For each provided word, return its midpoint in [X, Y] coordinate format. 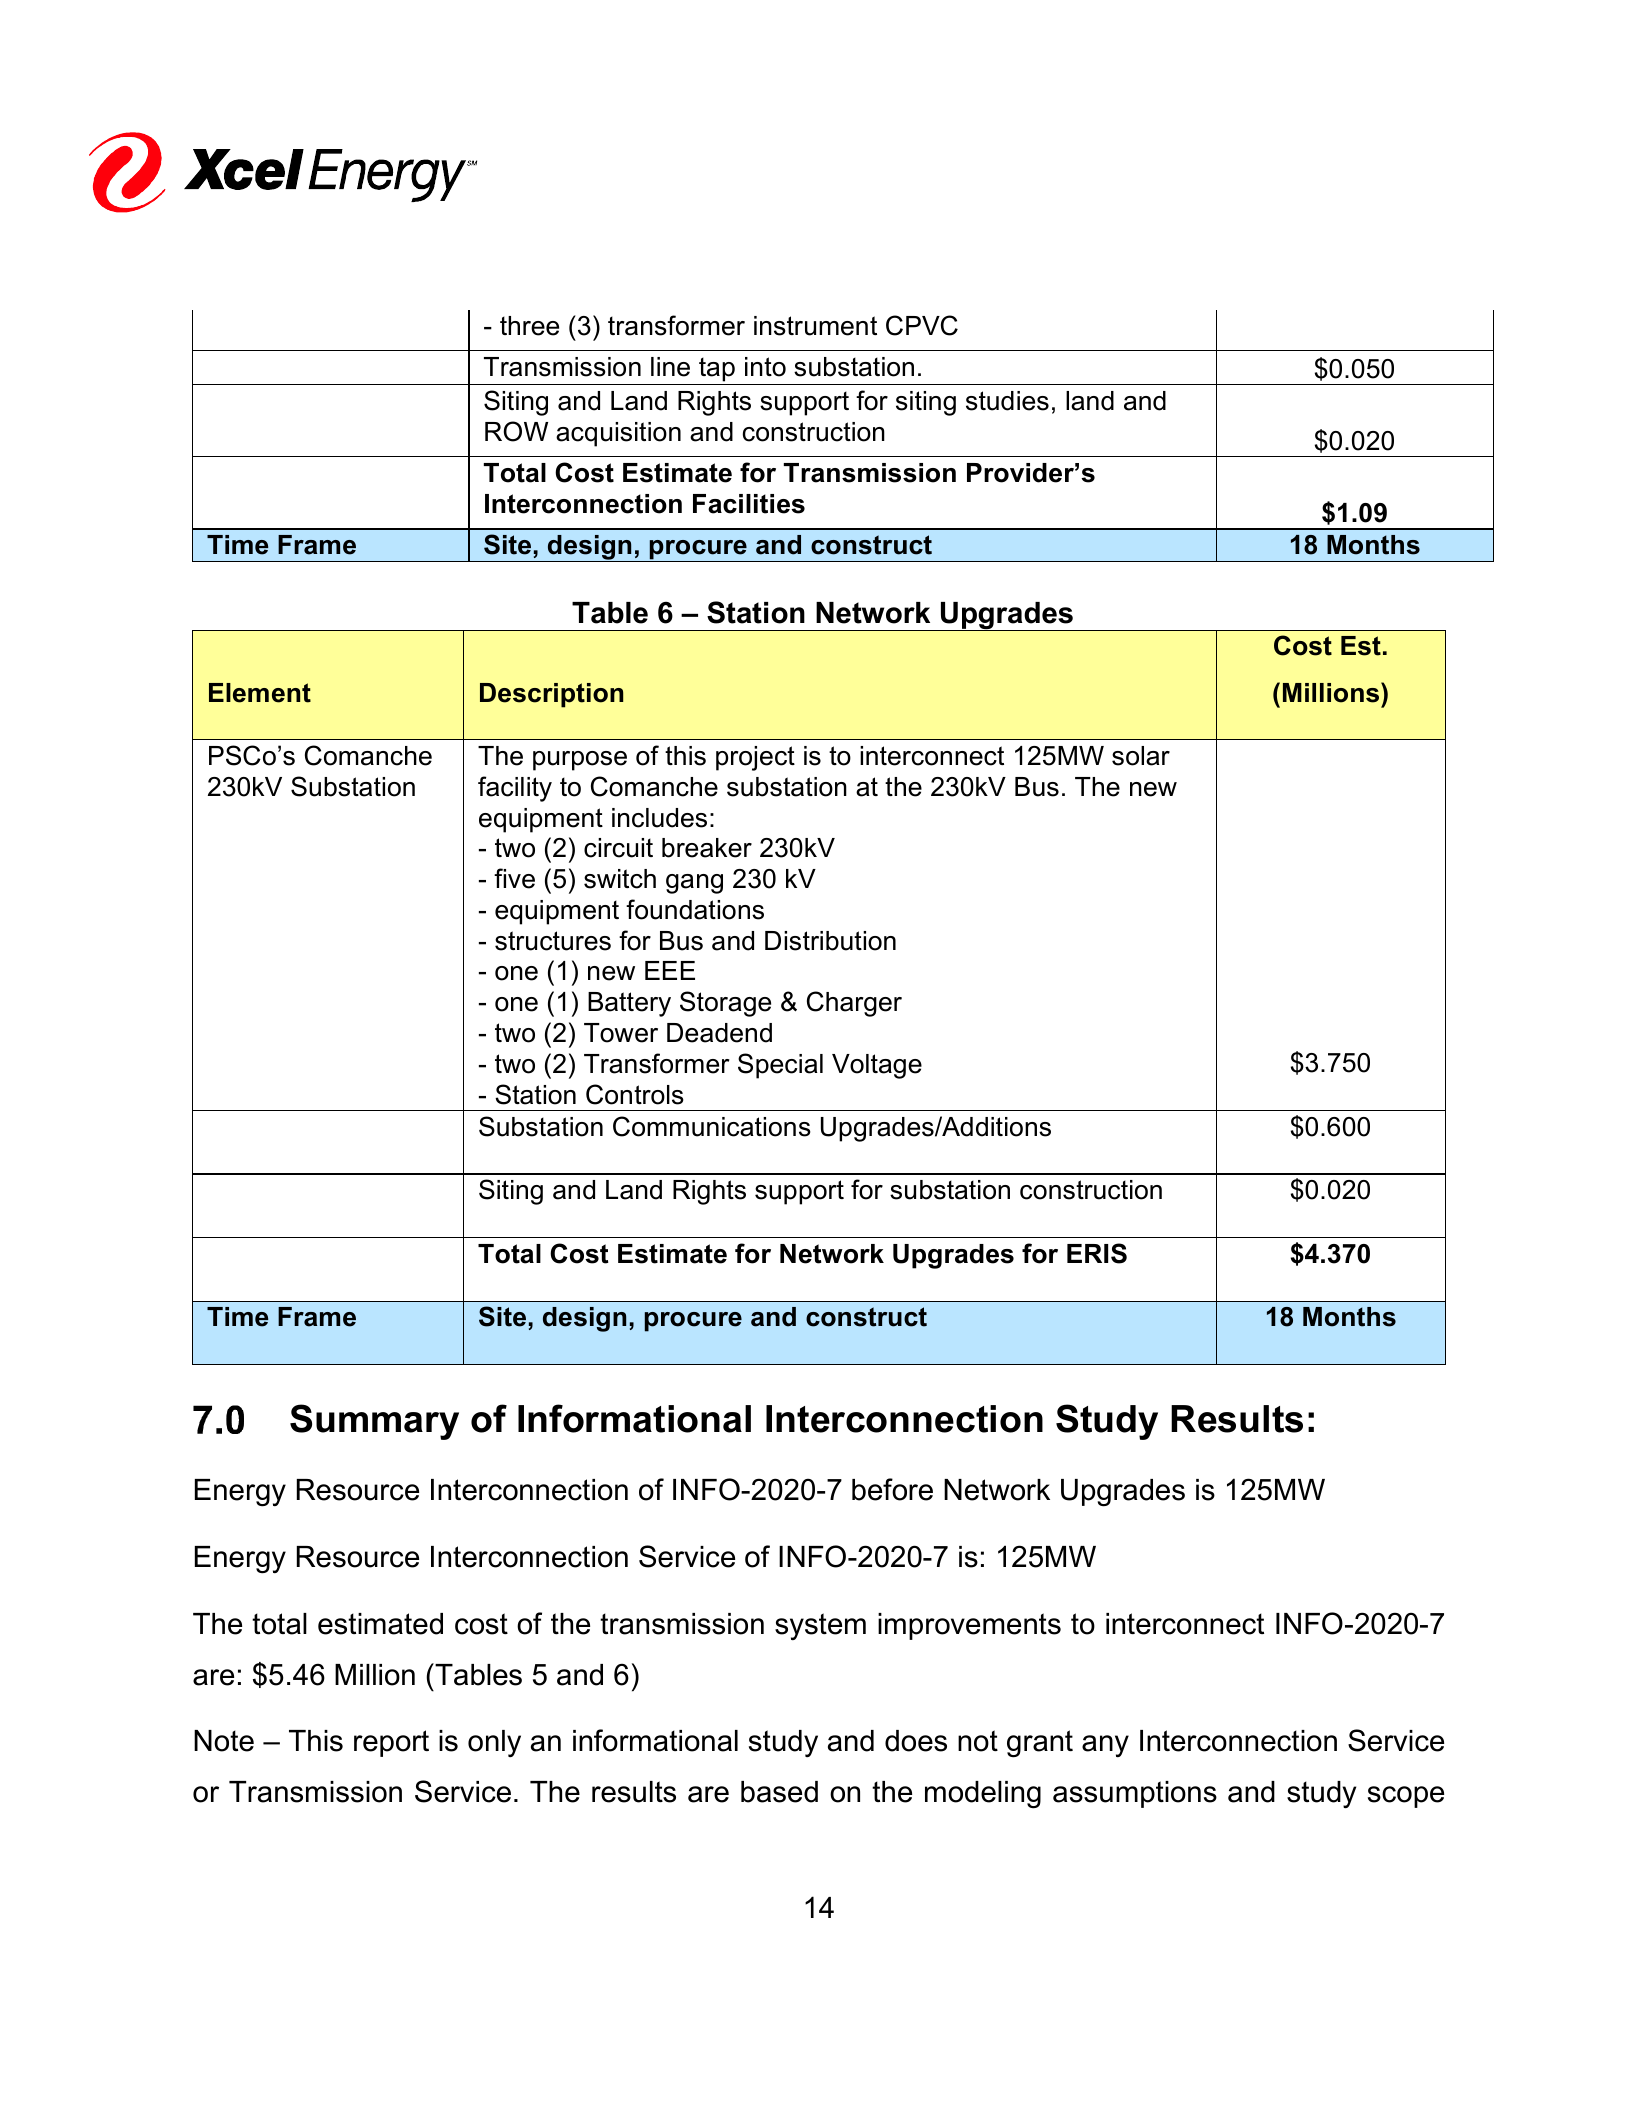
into [765, 367]
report [391, 1743]
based [779, 1792]
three [529, 326]
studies [1007, 401]
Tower [621, 1033]
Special [780, 1066]
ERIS [1097, 1253]
